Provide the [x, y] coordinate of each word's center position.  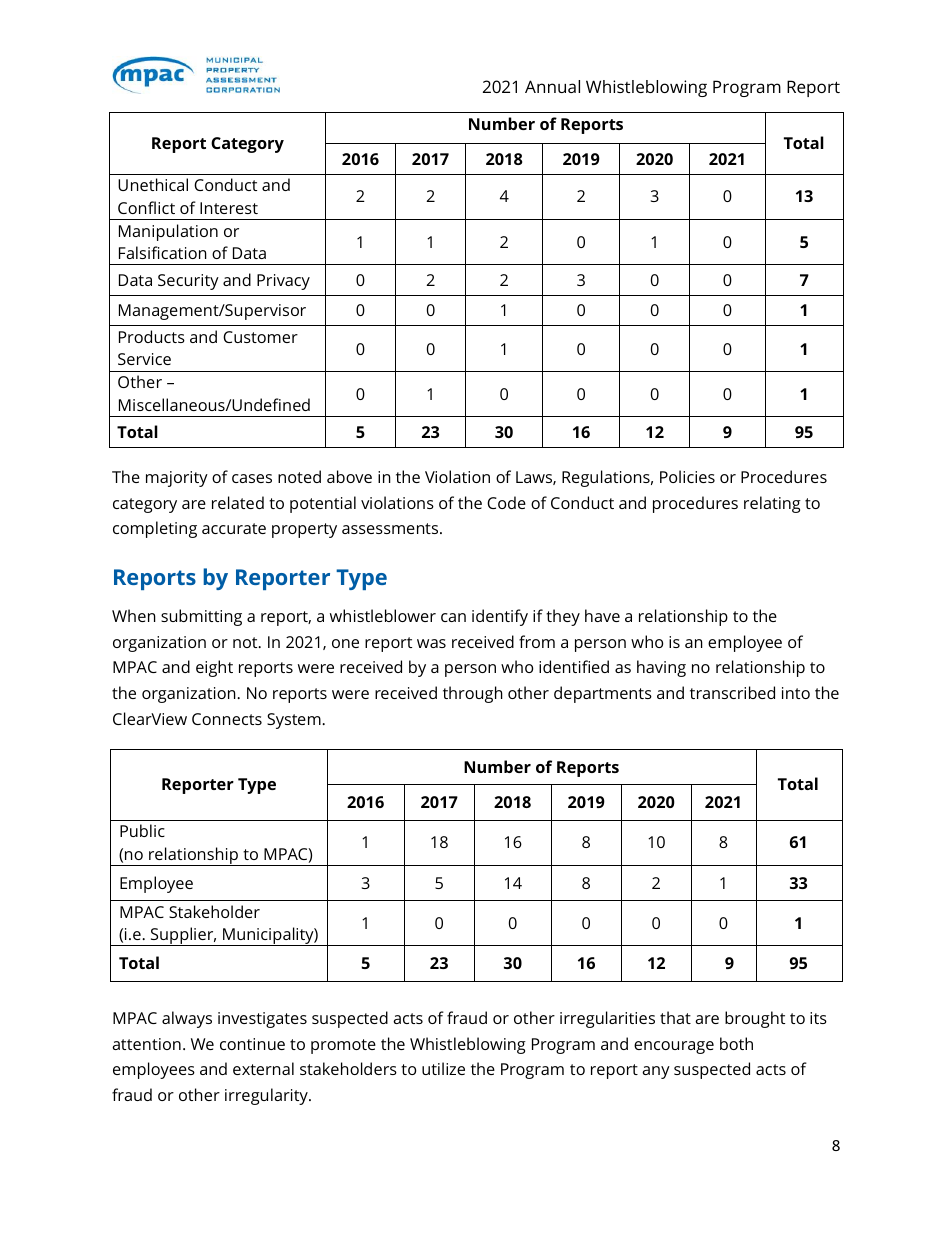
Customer [260, 337]
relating [772, 504]
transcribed [732, 692]
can [453, 617]
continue [252, 1044]
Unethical [153, 184]
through [473, 694]
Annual [552, 86]
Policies [687, 476]
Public [142, 830]
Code [506, 502]
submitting [201, 617]
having [661, 668]
